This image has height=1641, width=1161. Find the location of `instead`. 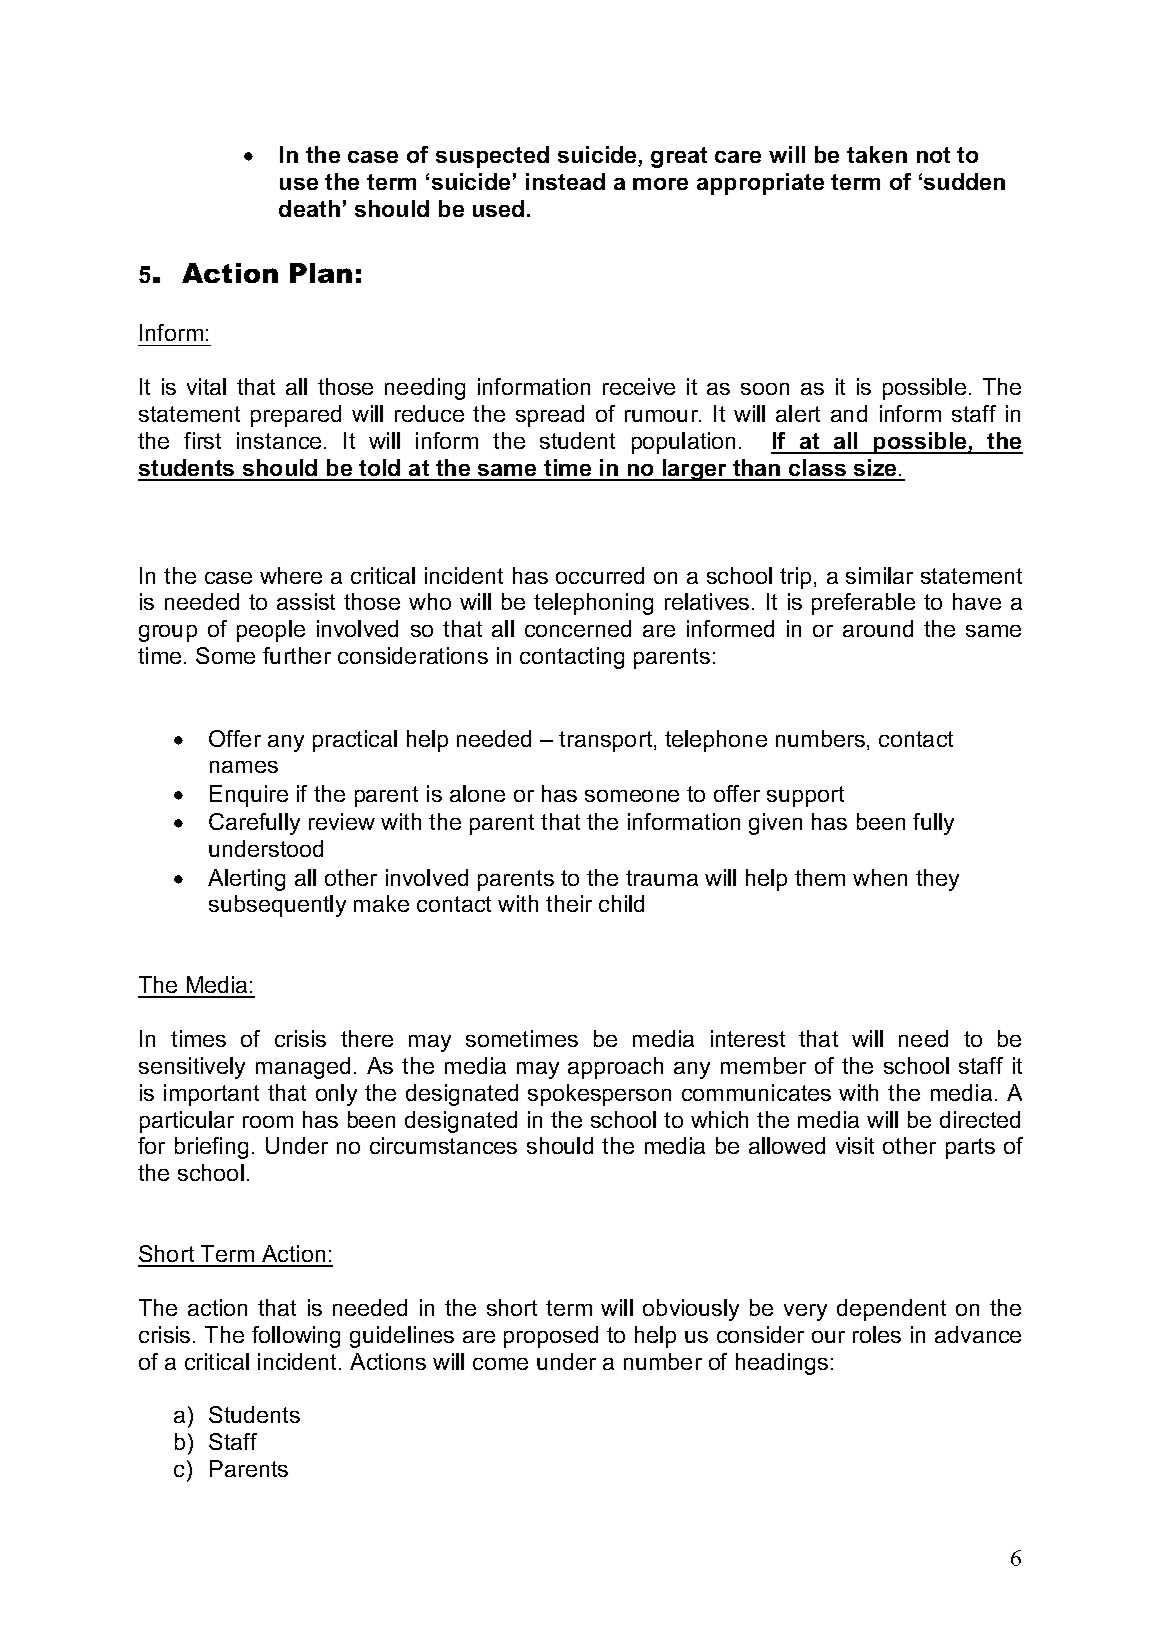

instead is located at coordinates (565, 181).
